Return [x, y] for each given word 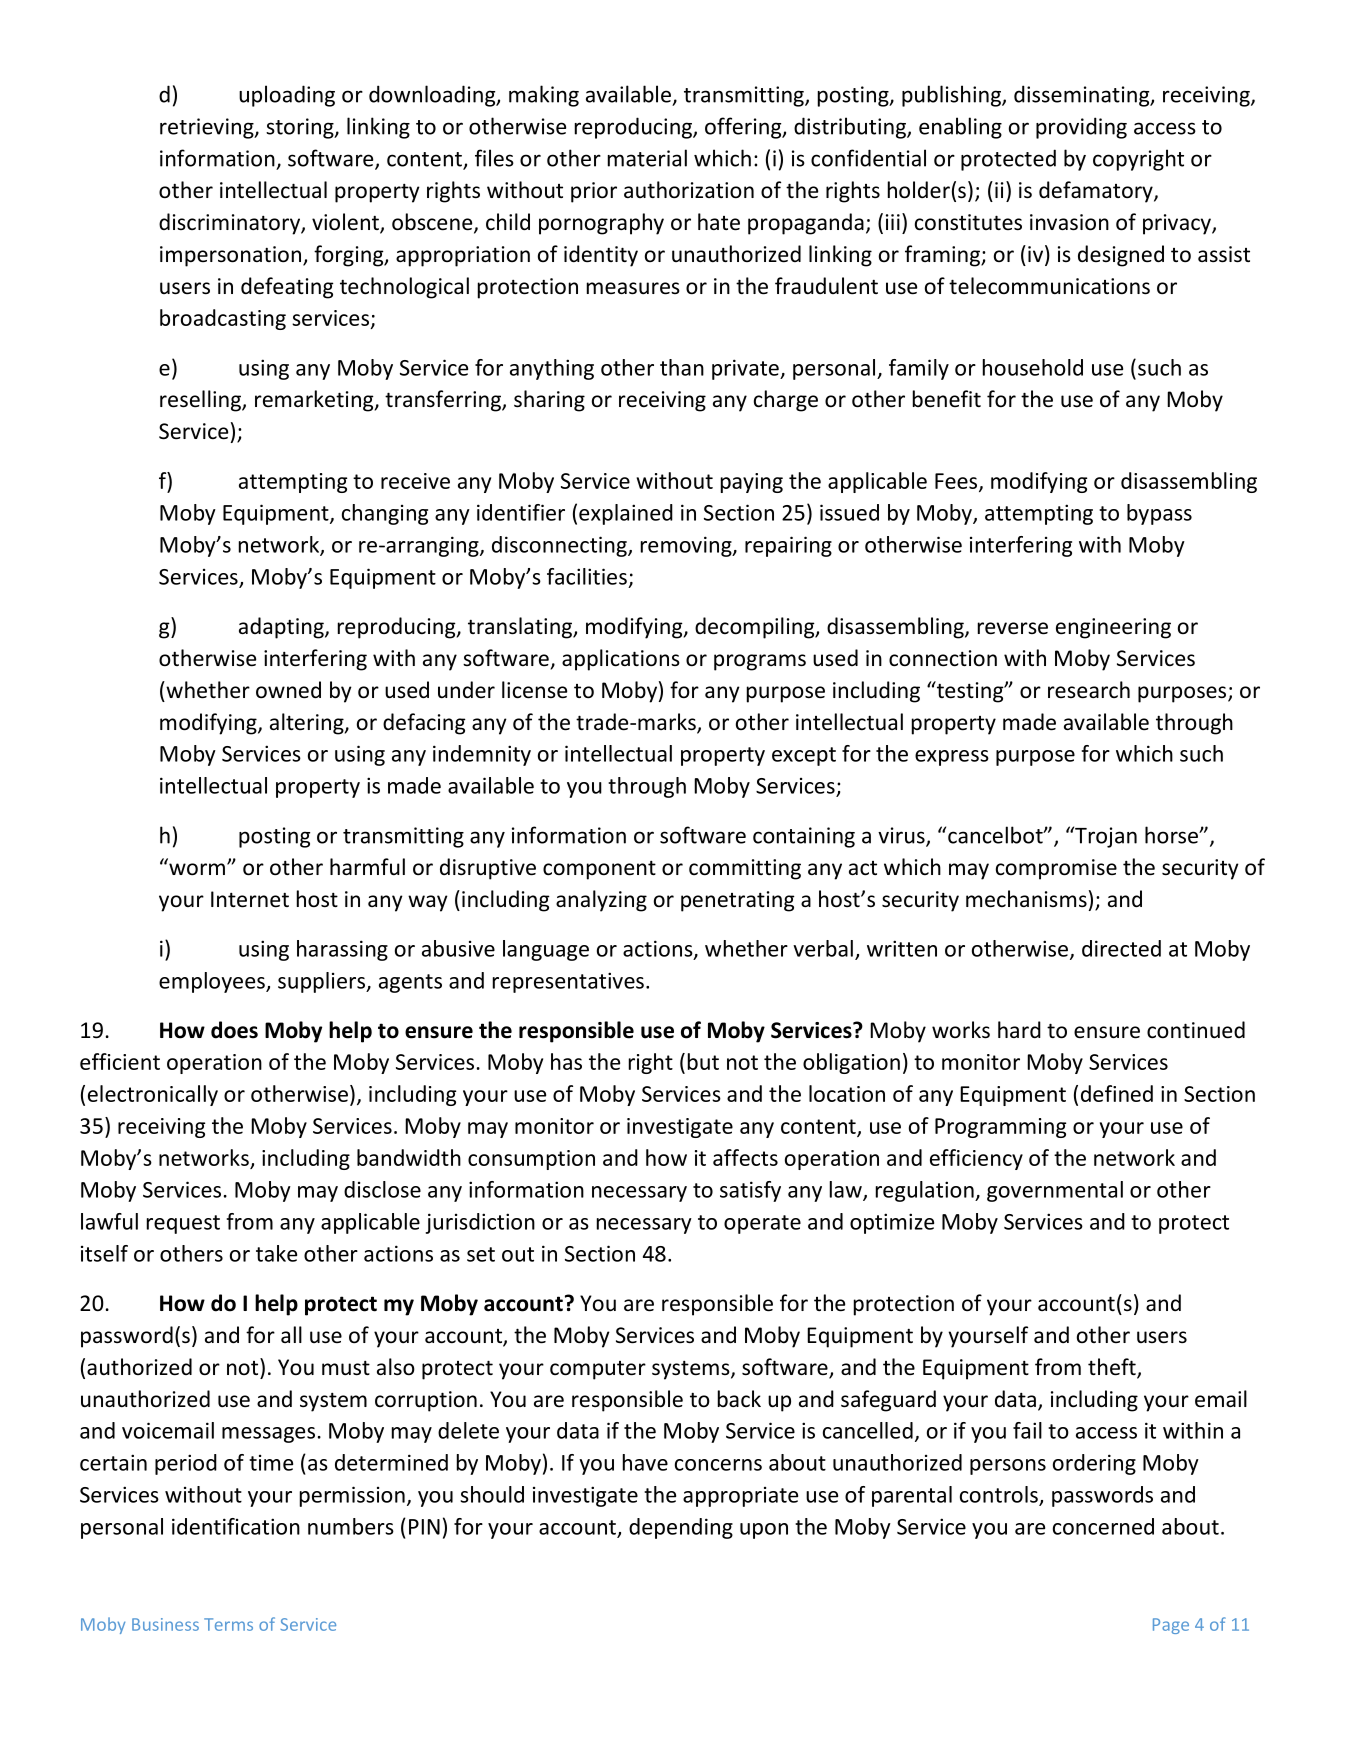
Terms [228, 1624]
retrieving [208, 128]
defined [1117, 1093]
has [566, 1061]
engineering [1113, 628]
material [647, 158]
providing [1081, 128]
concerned [1103, 1526]
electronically [153, 1095]
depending [681, 1528]
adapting [282, 628]
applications [621, 660]
